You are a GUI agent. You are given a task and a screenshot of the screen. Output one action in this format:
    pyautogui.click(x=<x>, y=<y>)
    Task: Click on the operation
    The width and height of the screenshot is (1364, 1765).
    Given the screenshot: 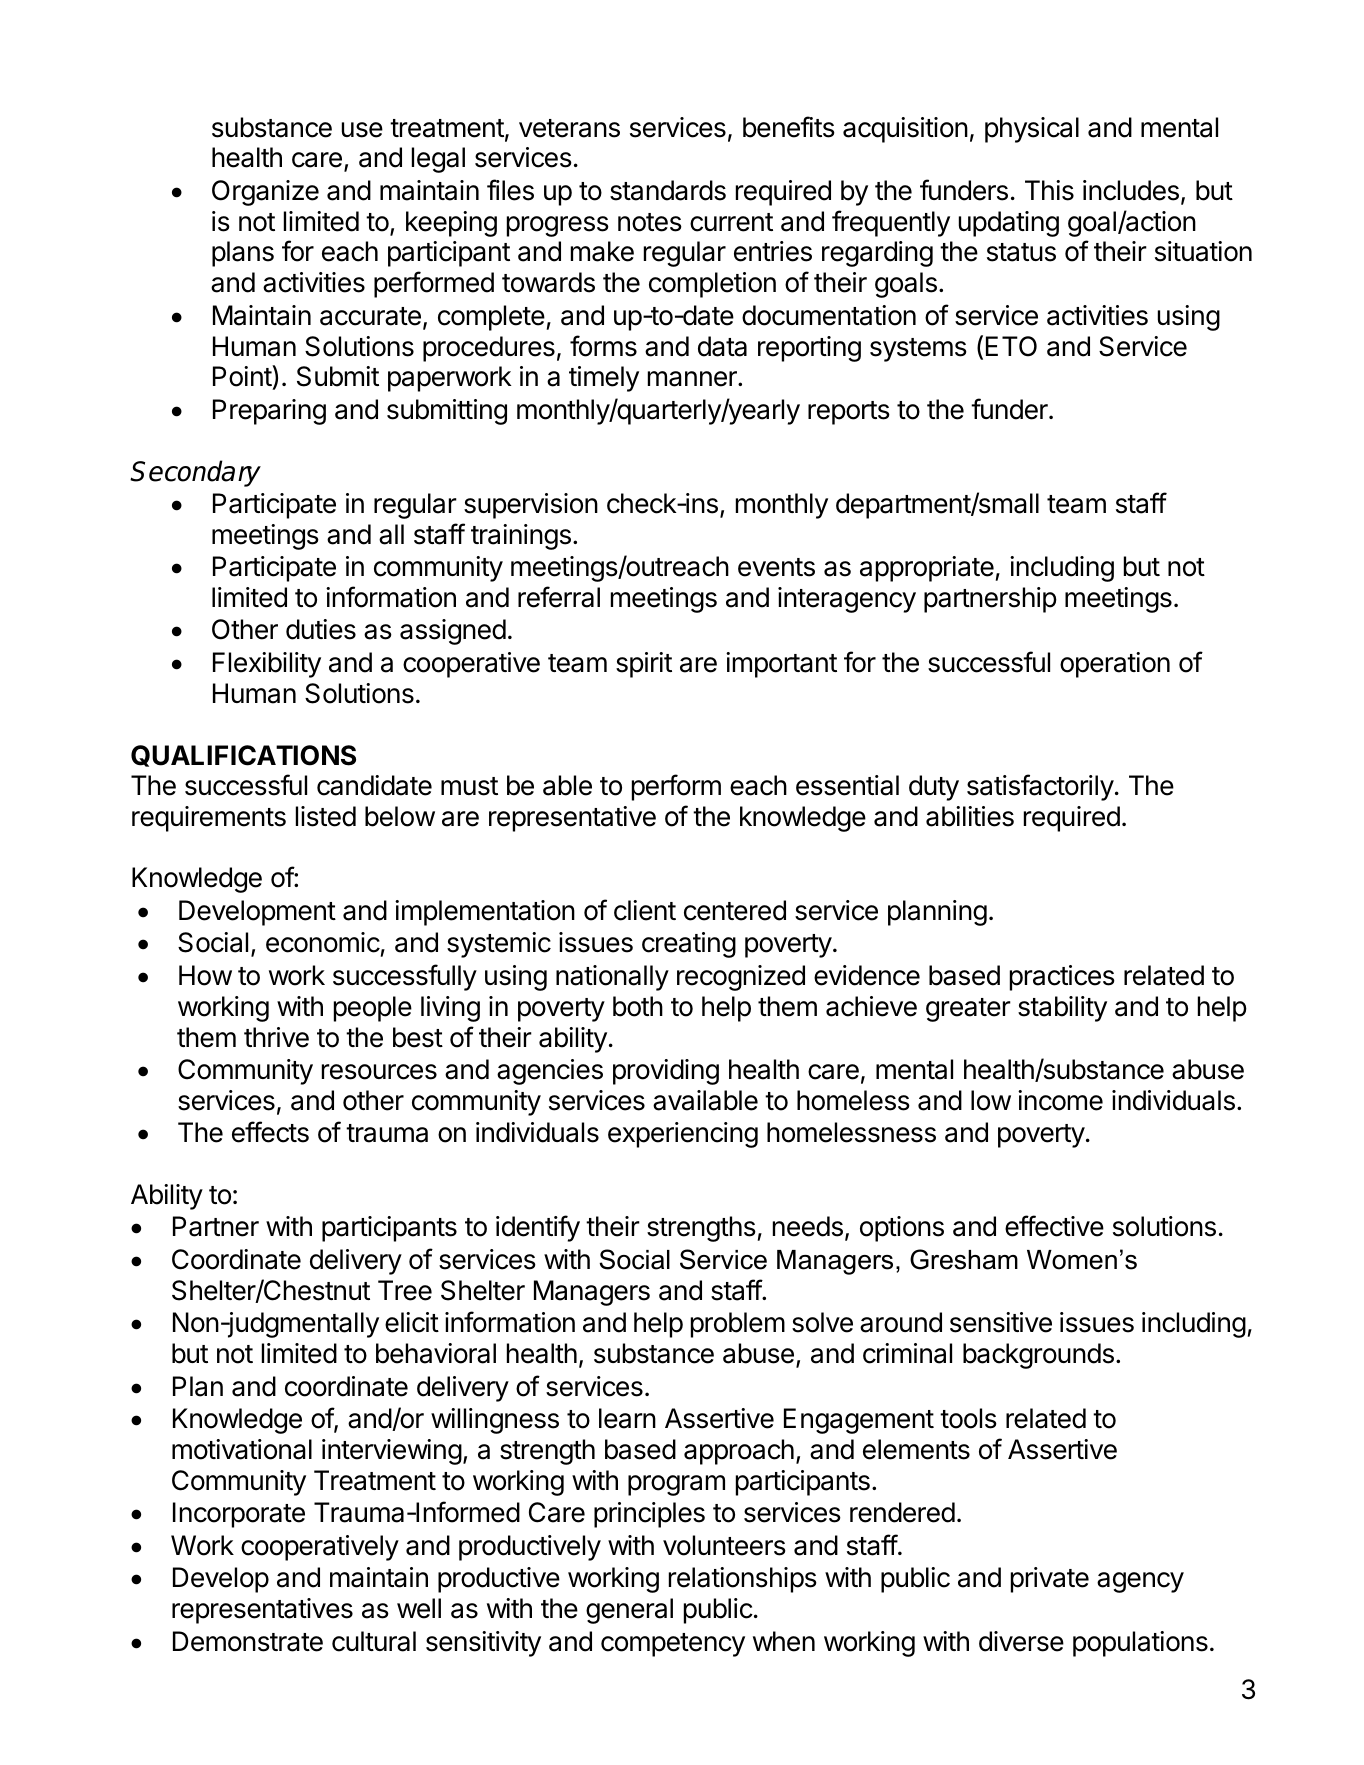 What is the action you would take?
    pyautogui.click(x=1115, y=665)
